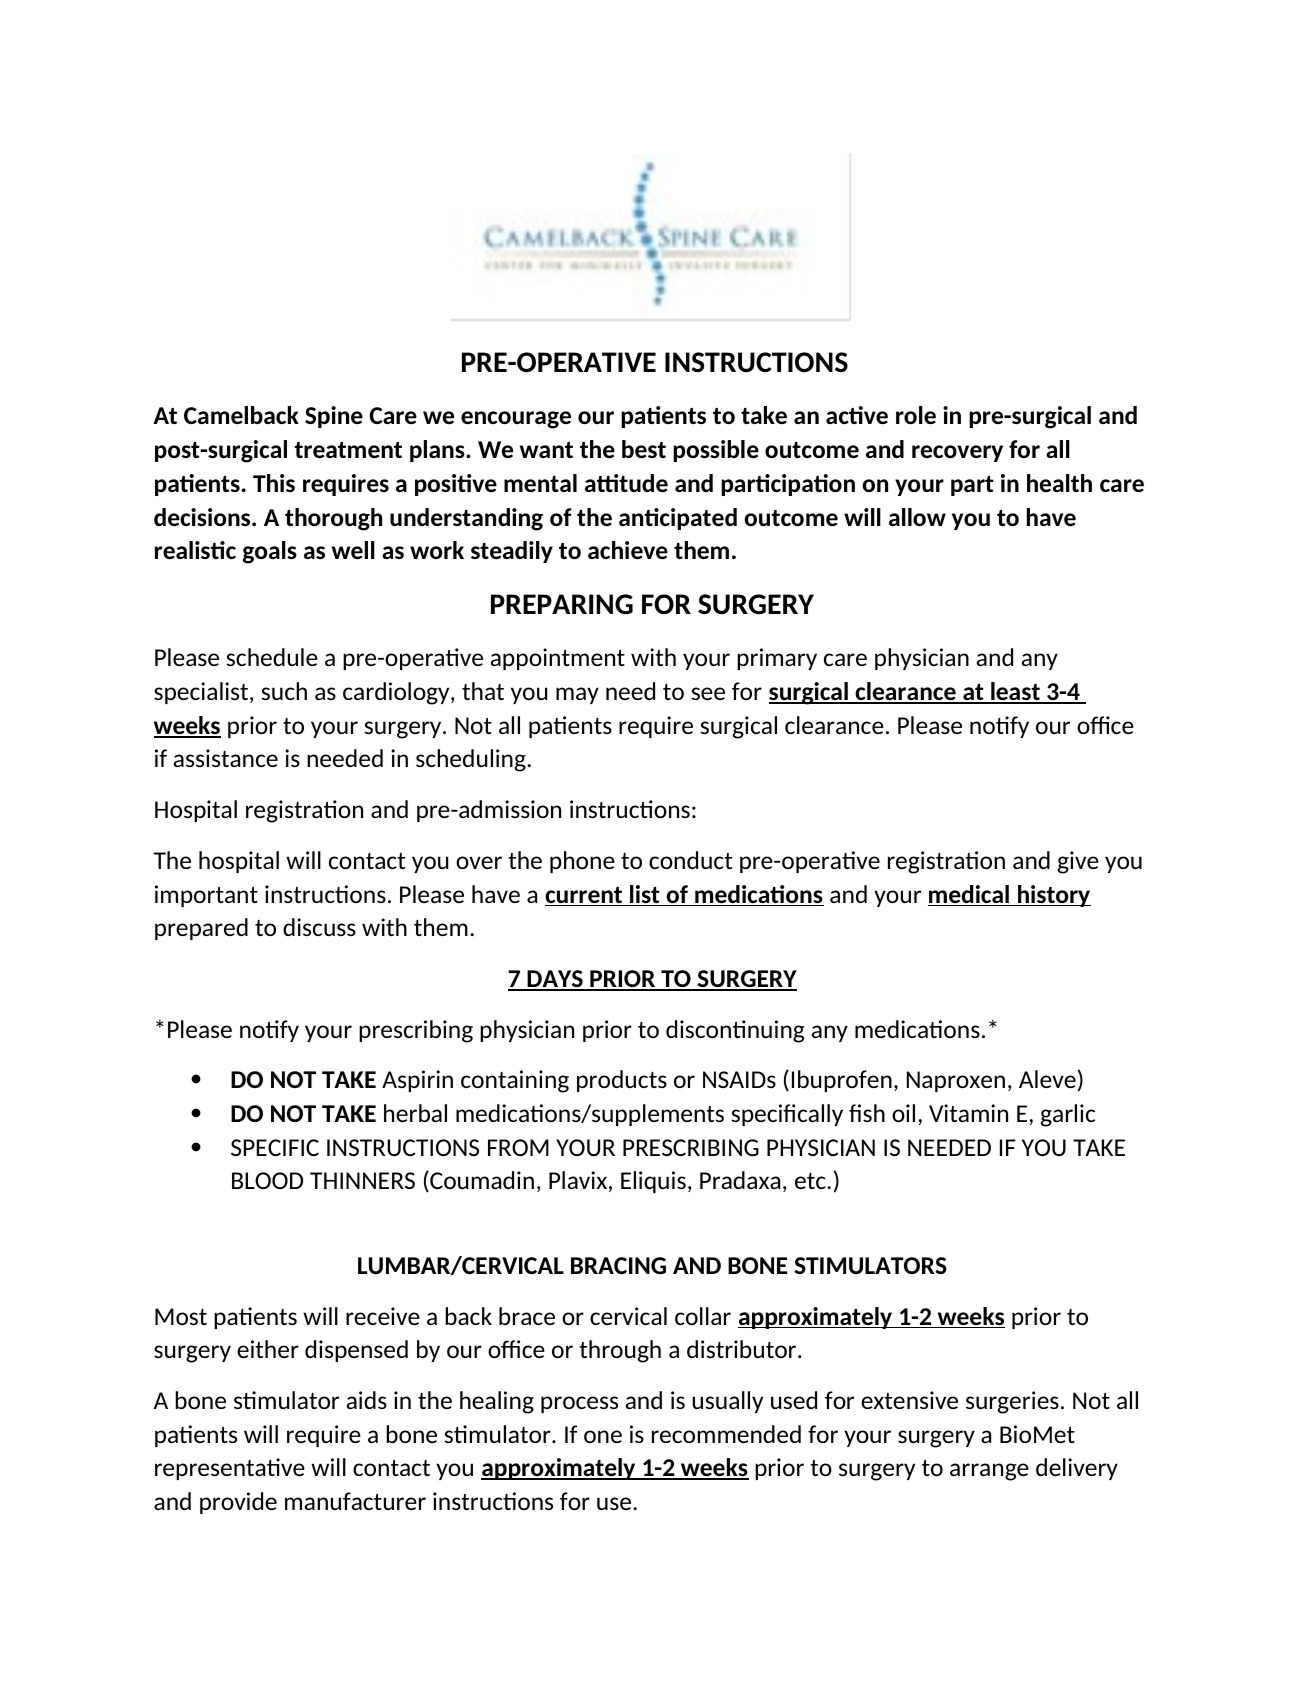 This page has width=1304, height=1688. I want to click on role, so click(916, 415).
